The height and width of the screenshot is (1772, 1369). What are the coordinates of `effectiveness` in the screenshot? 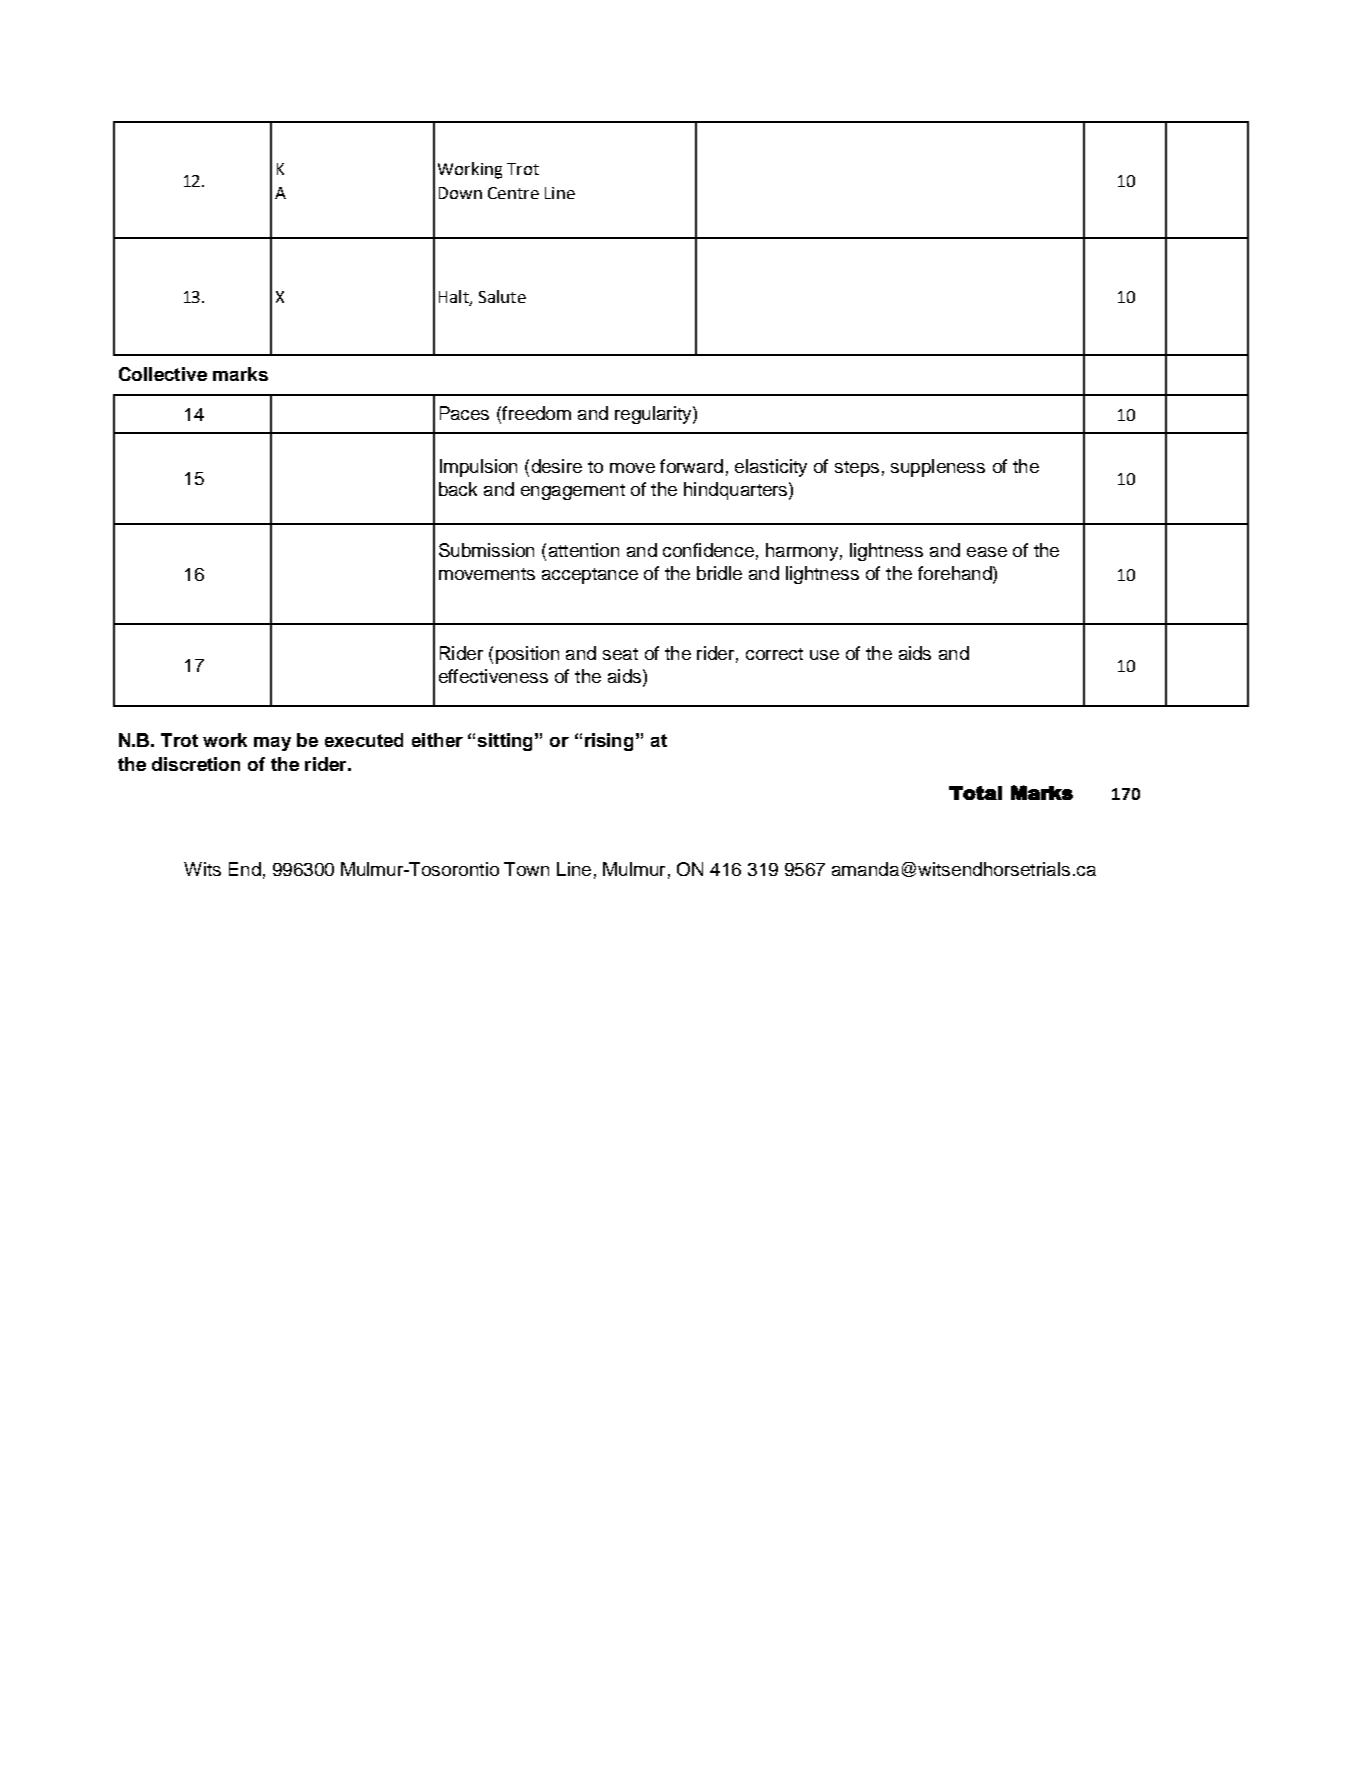 It's located at (493, 676).
